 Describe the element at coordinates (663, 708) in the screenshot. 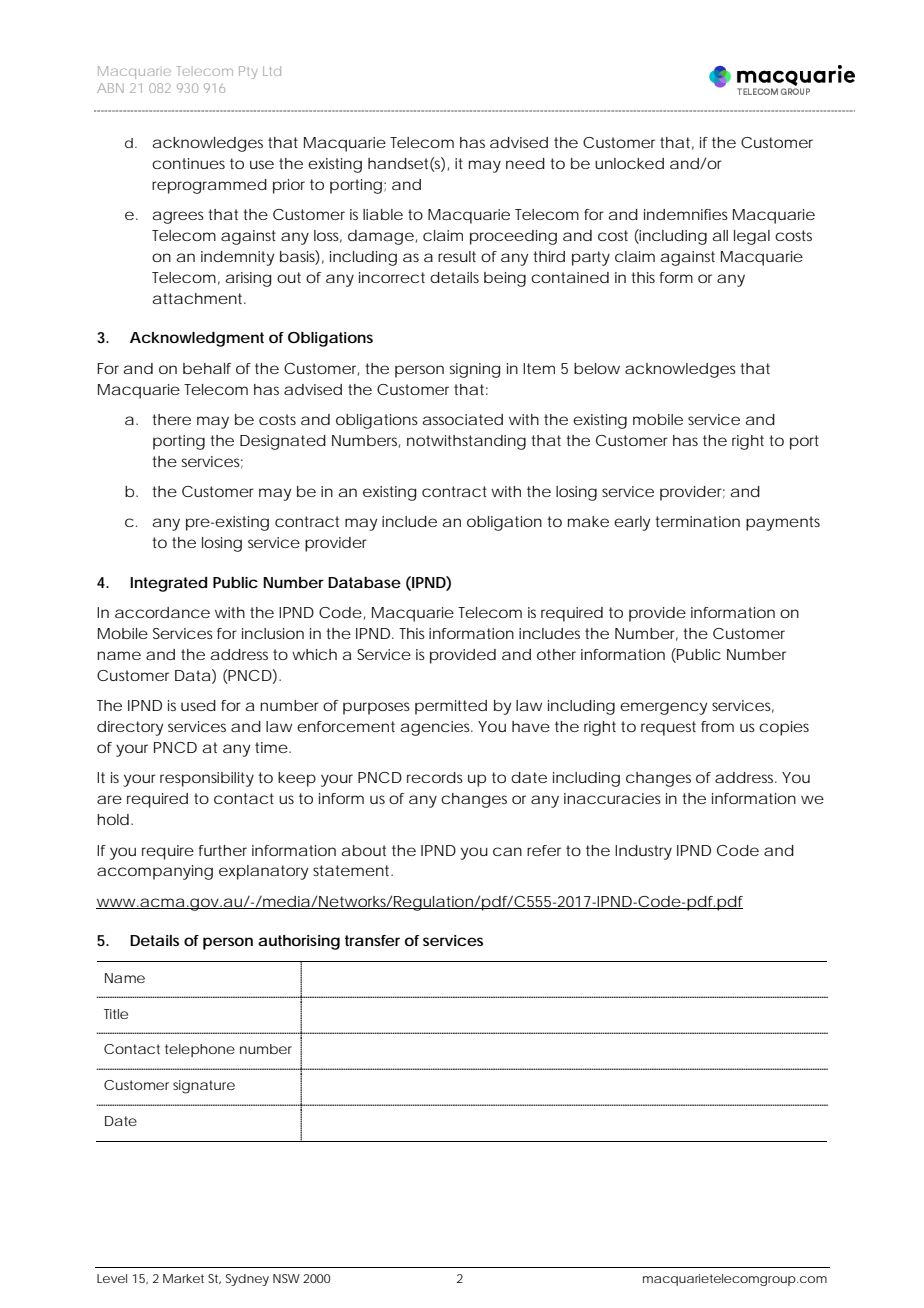

I see `emergency` at that location.
